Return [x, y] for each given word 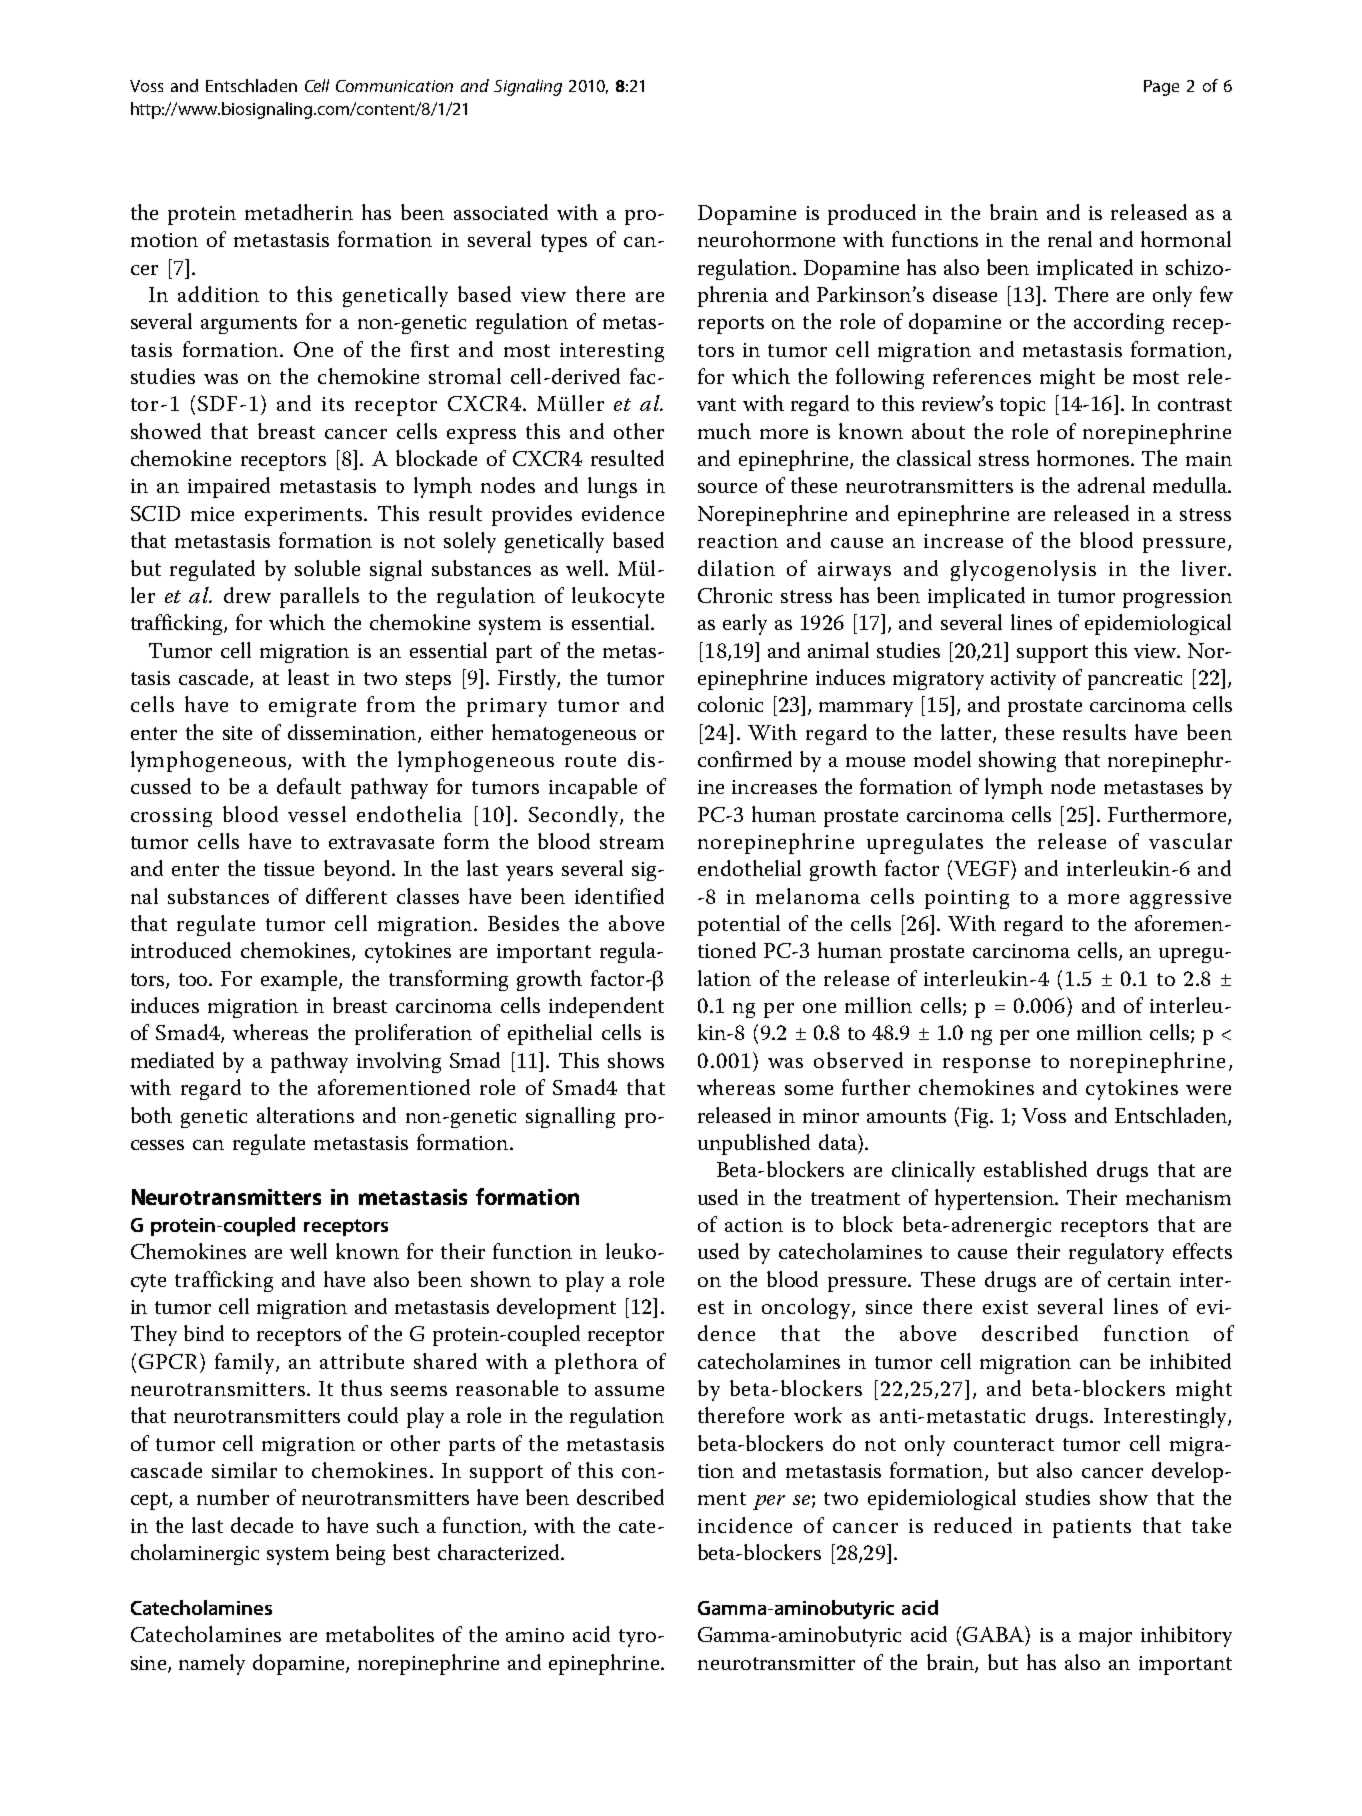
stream [632, 842]
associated [501, 212]
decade [262, 1525]
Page [1161, 88]
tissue [289, 869]
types [564, 243]
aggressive [1180, 899]
